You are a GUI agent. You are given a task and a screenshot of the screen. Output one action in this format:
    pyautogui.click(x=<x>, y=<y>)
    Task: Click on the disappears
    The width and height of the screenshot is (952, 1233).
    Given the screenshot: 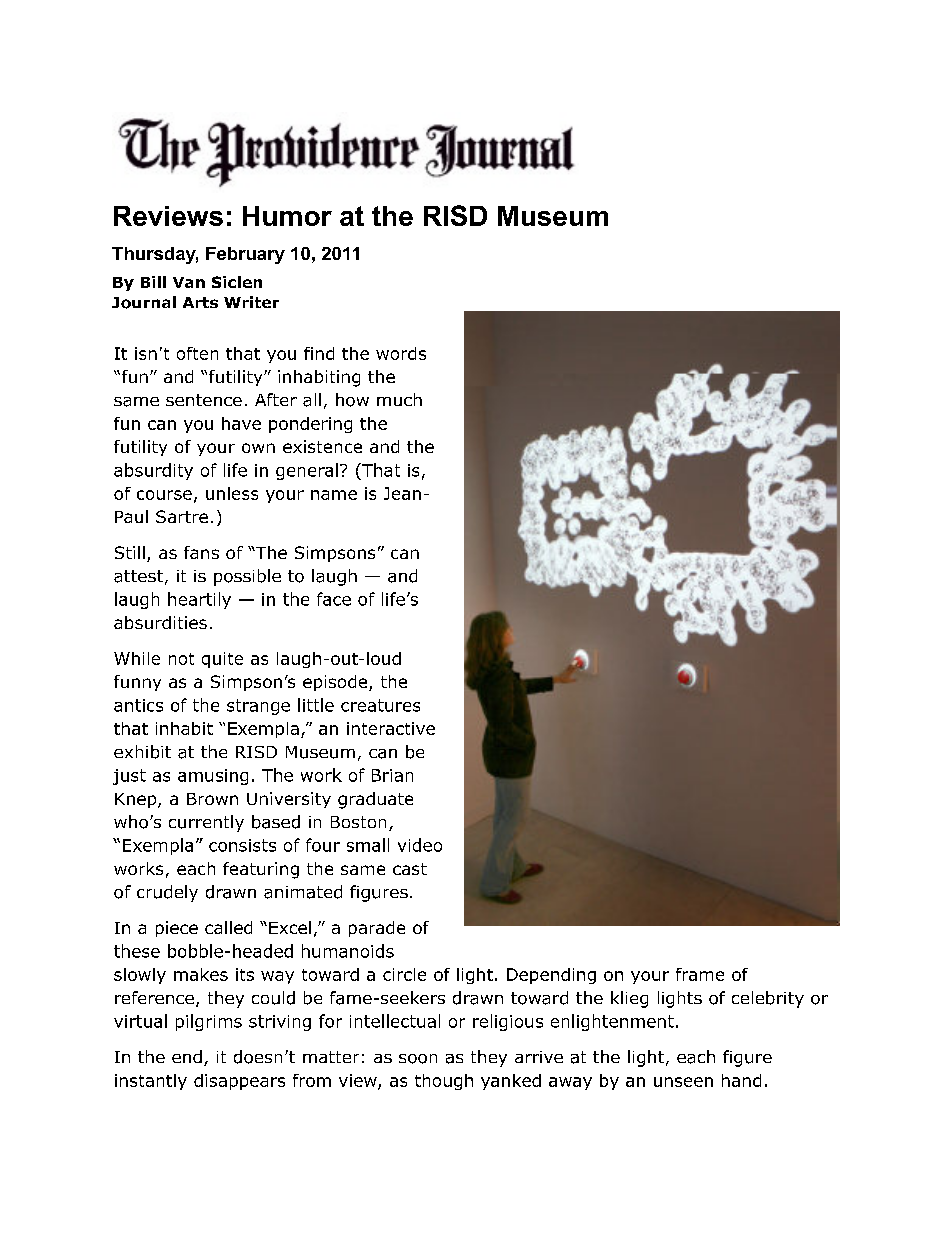 What is the action you would take?
    pyautogui.click(x=239, y=1082)
